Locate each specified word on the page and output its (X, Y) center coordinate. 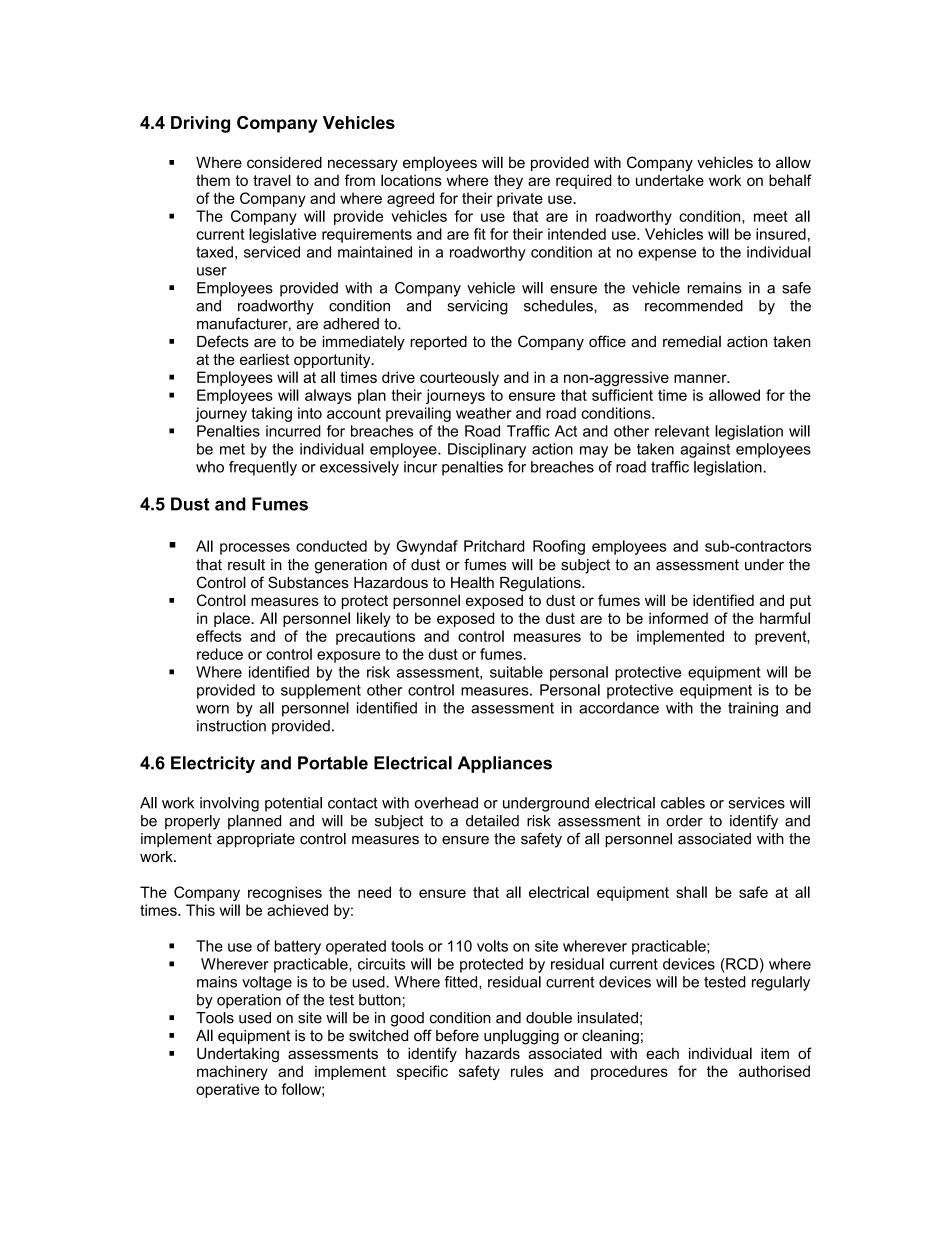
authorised (774, 1071)
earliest (264, 359)
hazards (493, 1053)
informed (678, 618)
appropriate (256, 840)
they (508, 181)
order (684, 821)
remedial (692, 341)
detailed (492, 821)
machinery (232, 1072)
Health (472, 582)
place (233, 619)
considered (284, 162)
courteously (459, 378)
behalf (790, 180)
